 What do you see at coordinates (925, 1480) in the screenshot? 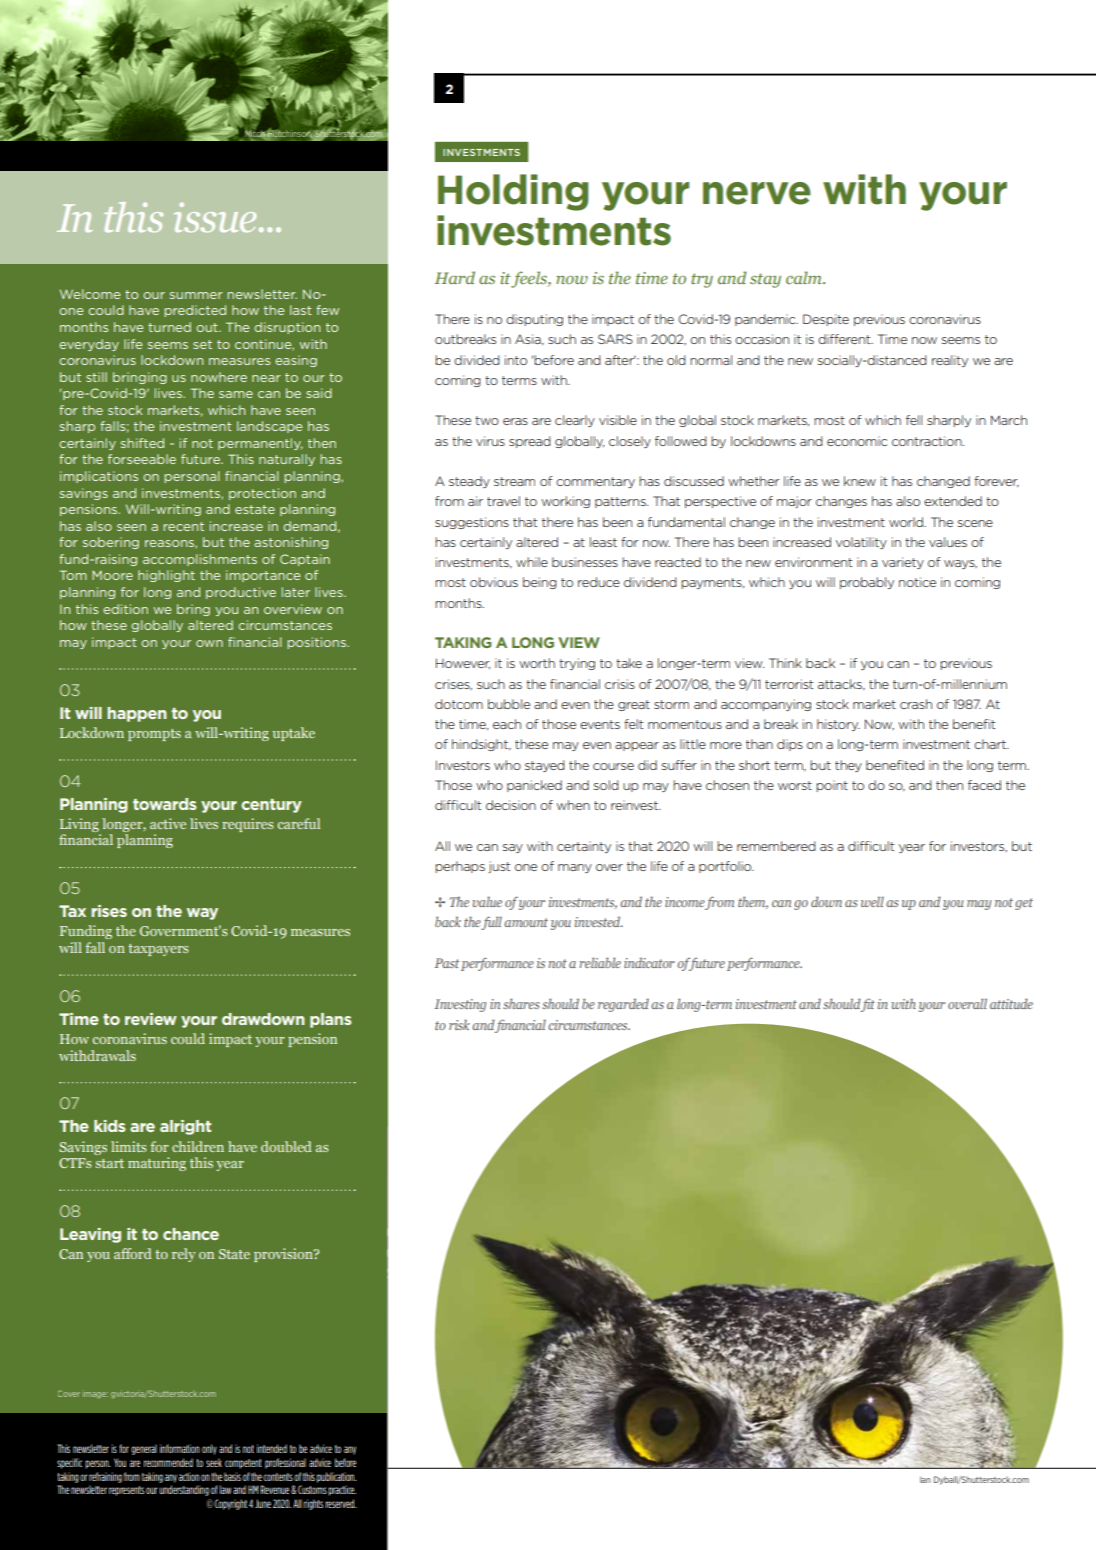
I see `Ian` at bounding box center [925, 1480].
